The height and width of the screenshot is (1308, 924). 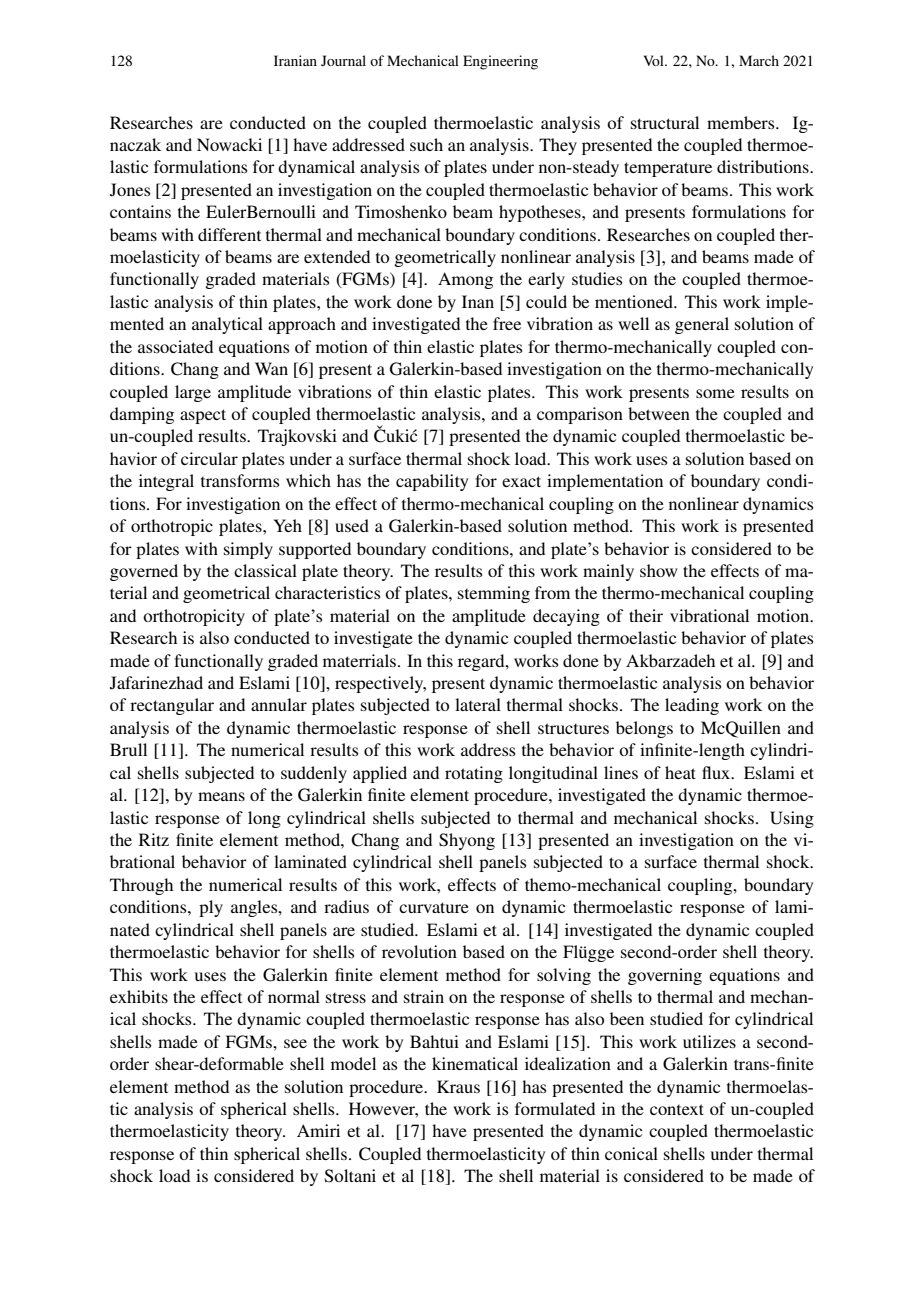 I want to click on stemming, so click(x=494, y=594).
